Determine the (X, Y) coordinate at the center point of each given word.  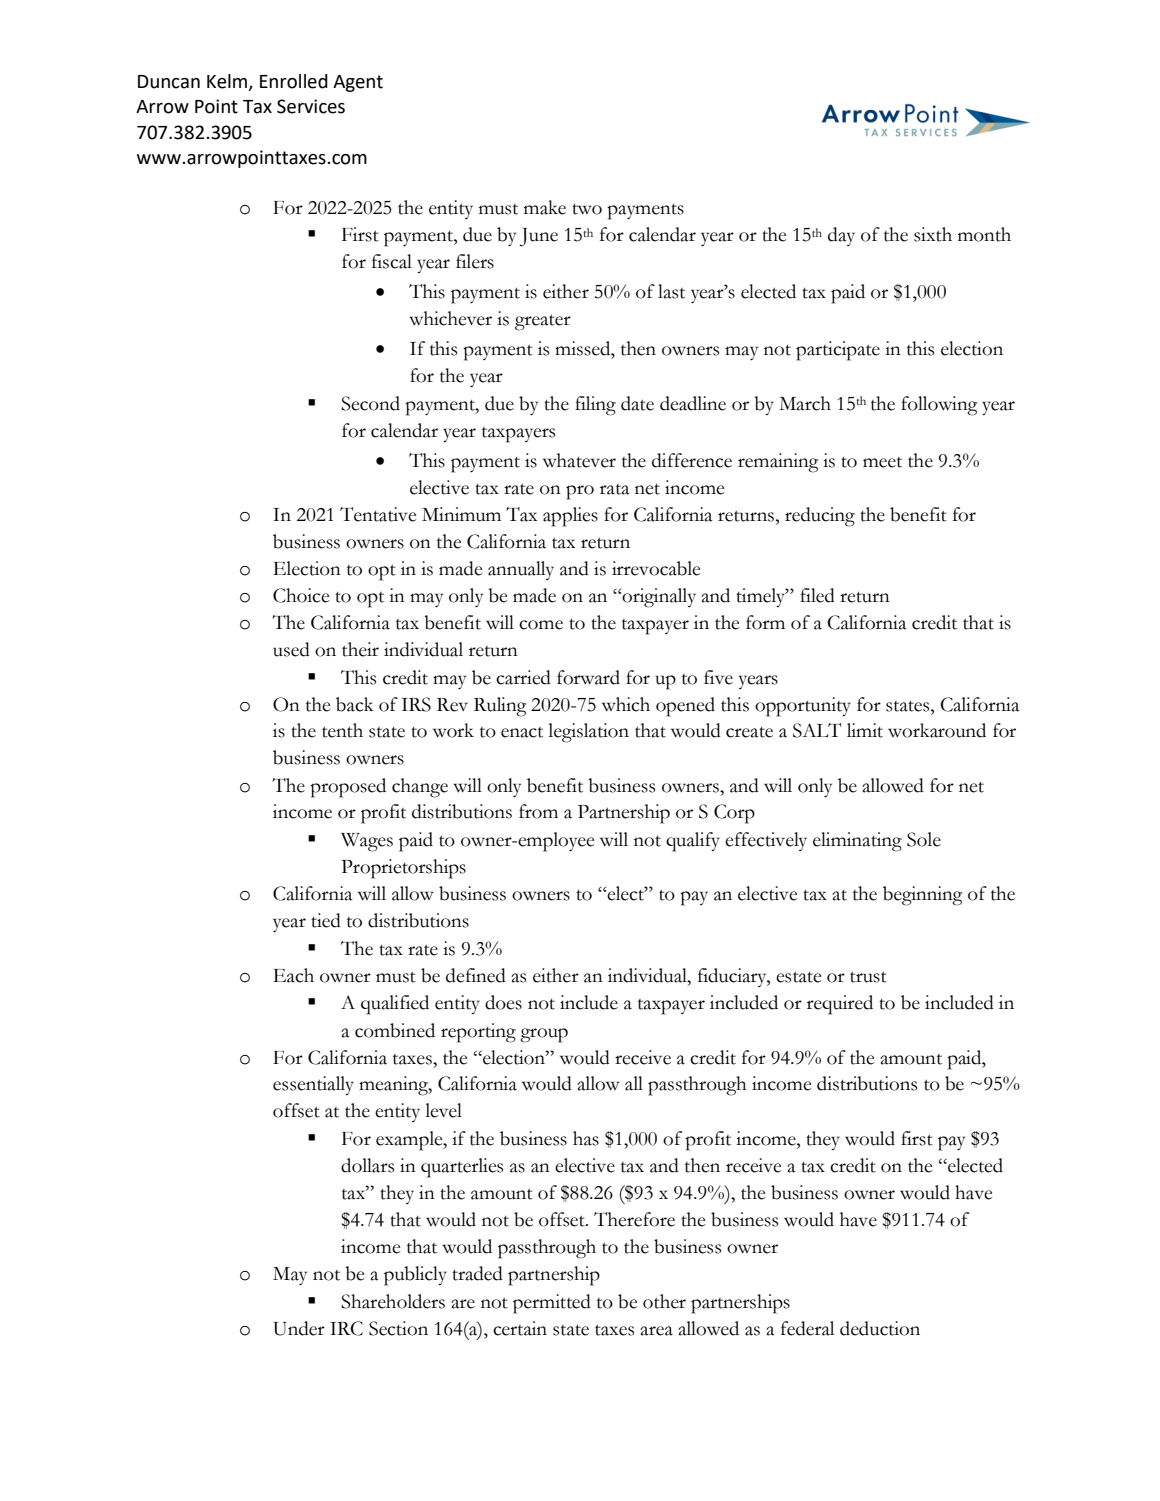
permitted (552, 1304)
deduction (880, 1328)
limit (865, 730)
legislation (588, 733)
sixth (933, 234)
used (291, 649)
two (587, 209)
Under (299, 1328)
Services (311, 106)
